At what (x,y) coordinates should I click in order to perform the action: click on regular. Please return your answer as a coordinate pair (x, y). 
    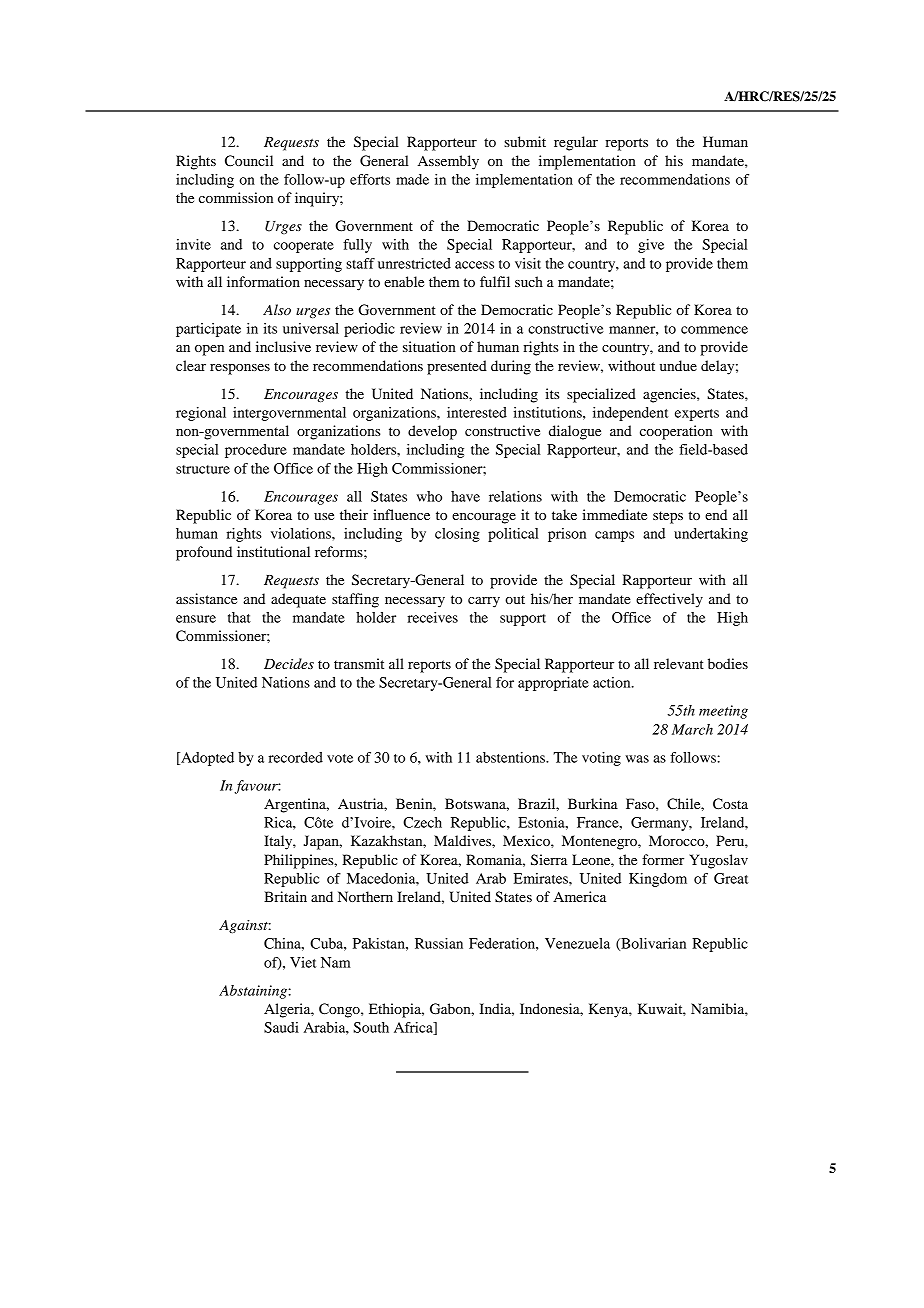
    Looking at the image, I should click on (576, 143).
